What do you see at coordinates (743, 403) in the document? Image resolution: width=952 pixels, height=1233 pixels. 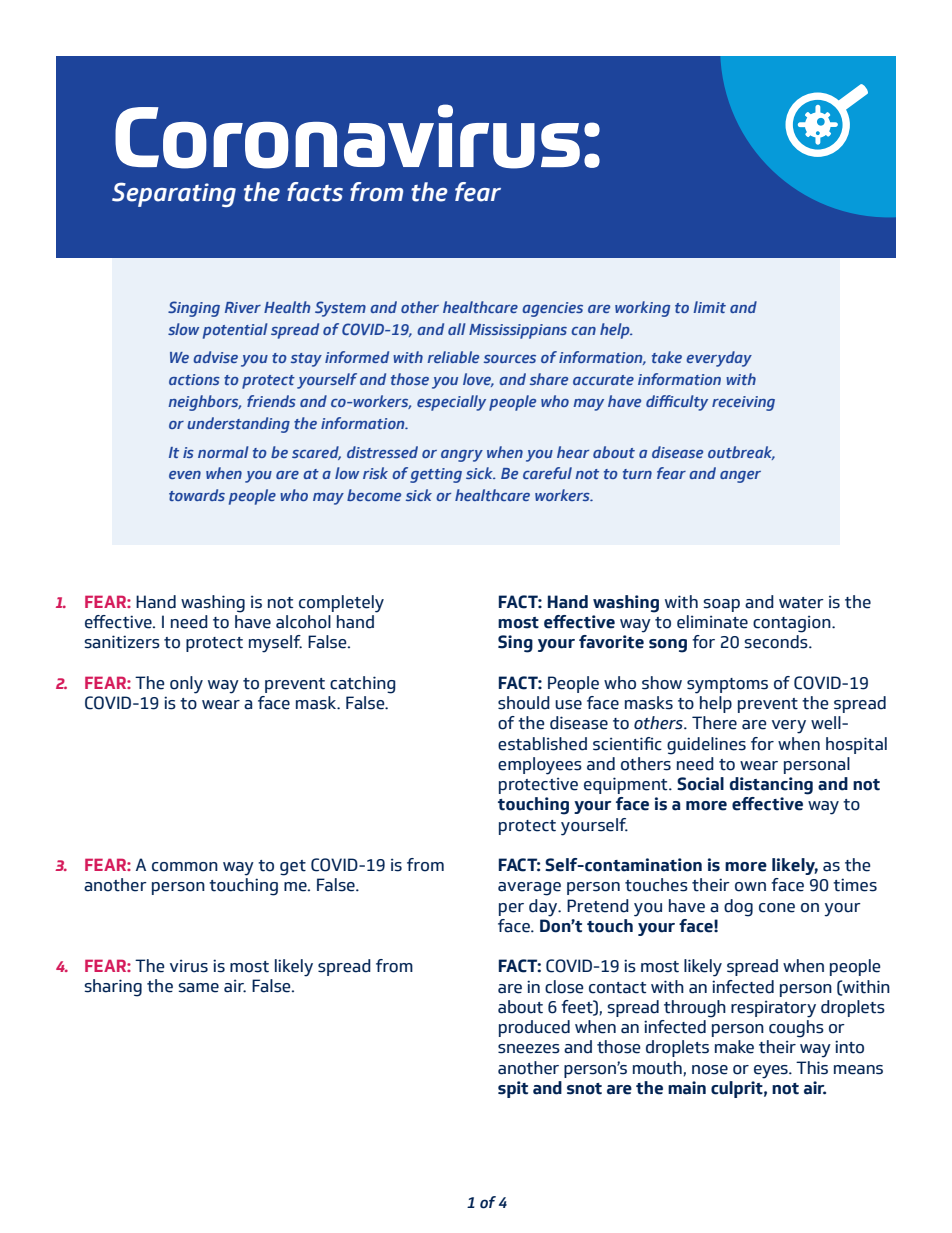 I see `receiving` at bounding box center [743, 403].
